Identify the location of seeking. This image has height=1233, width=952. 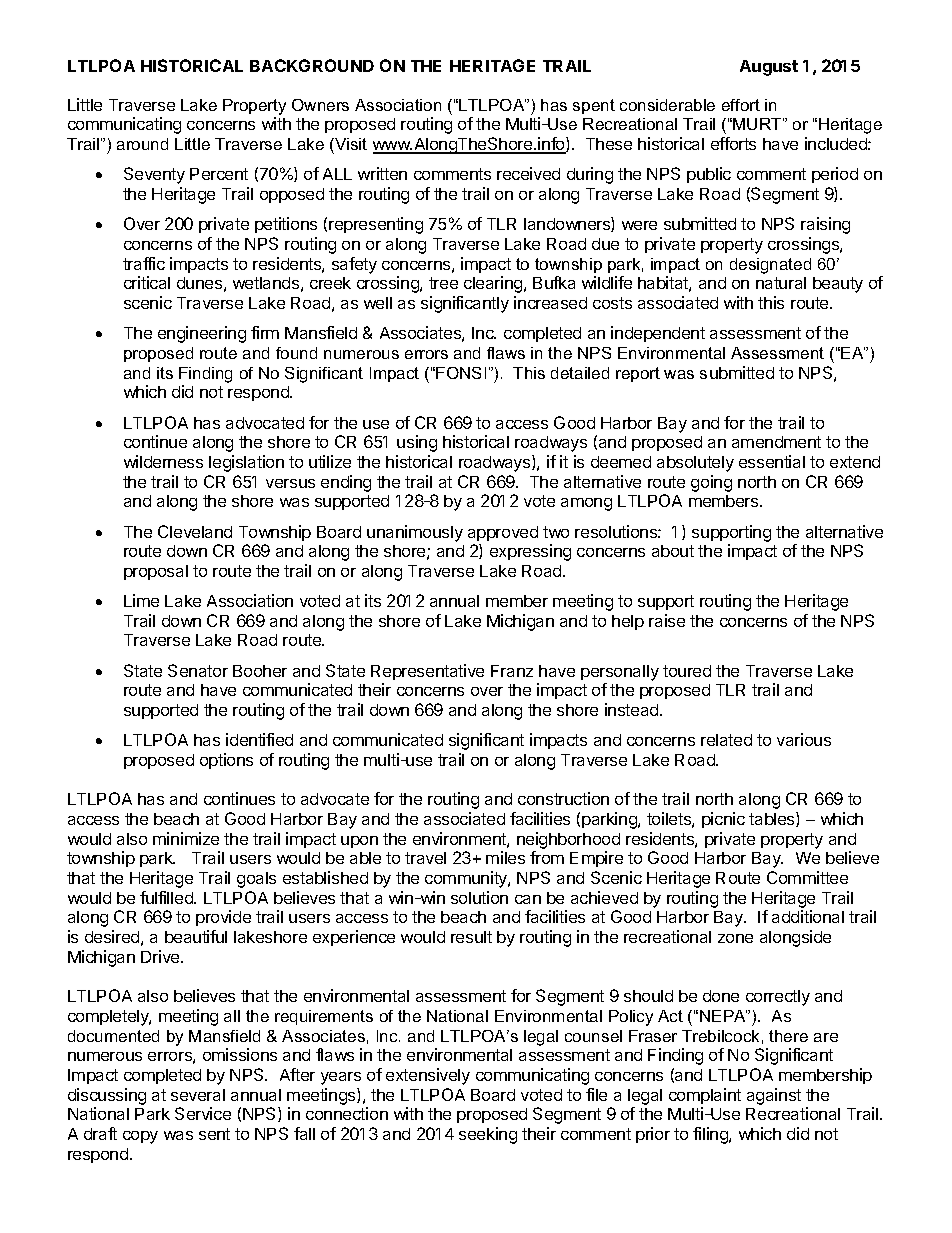
(488, 1135).
